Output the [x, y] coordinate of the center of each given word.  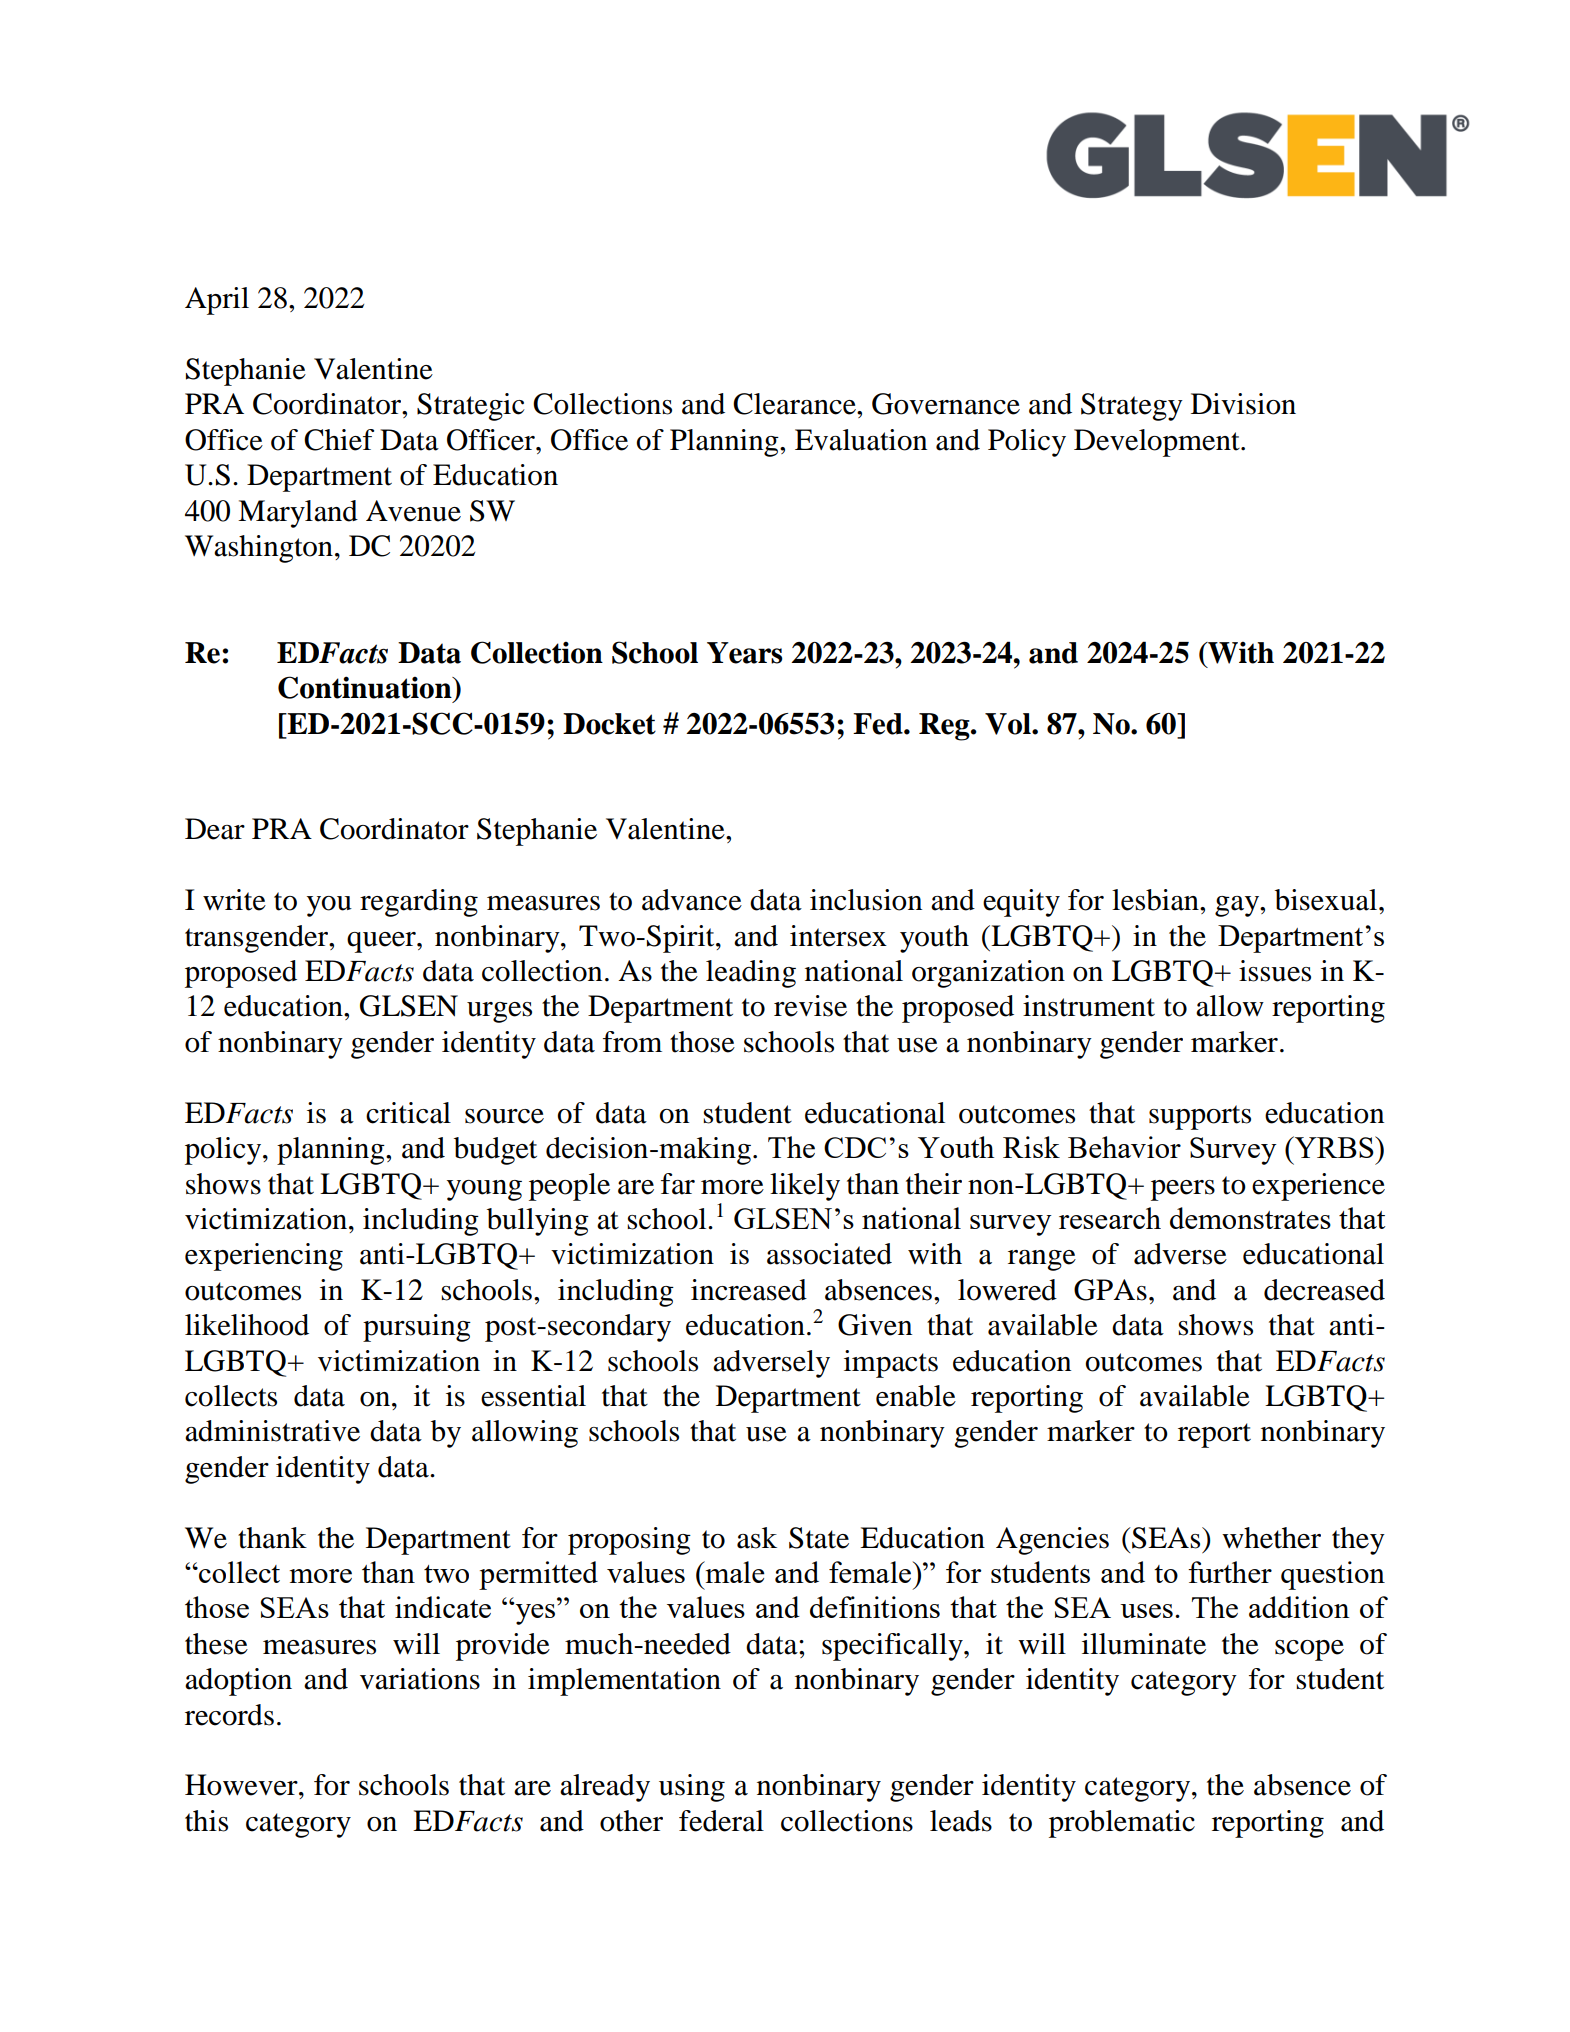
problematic [1122, 1824]
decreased [1324, 1290]
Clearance [795, 404]
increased [749, 1290]
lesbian [1156, 900]
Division [1243, 404]
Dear [215, 829]
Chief [339, 440]
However [242, 1785]
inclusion [866, 900]
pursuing [417, 1328]
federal [721, 1821]
